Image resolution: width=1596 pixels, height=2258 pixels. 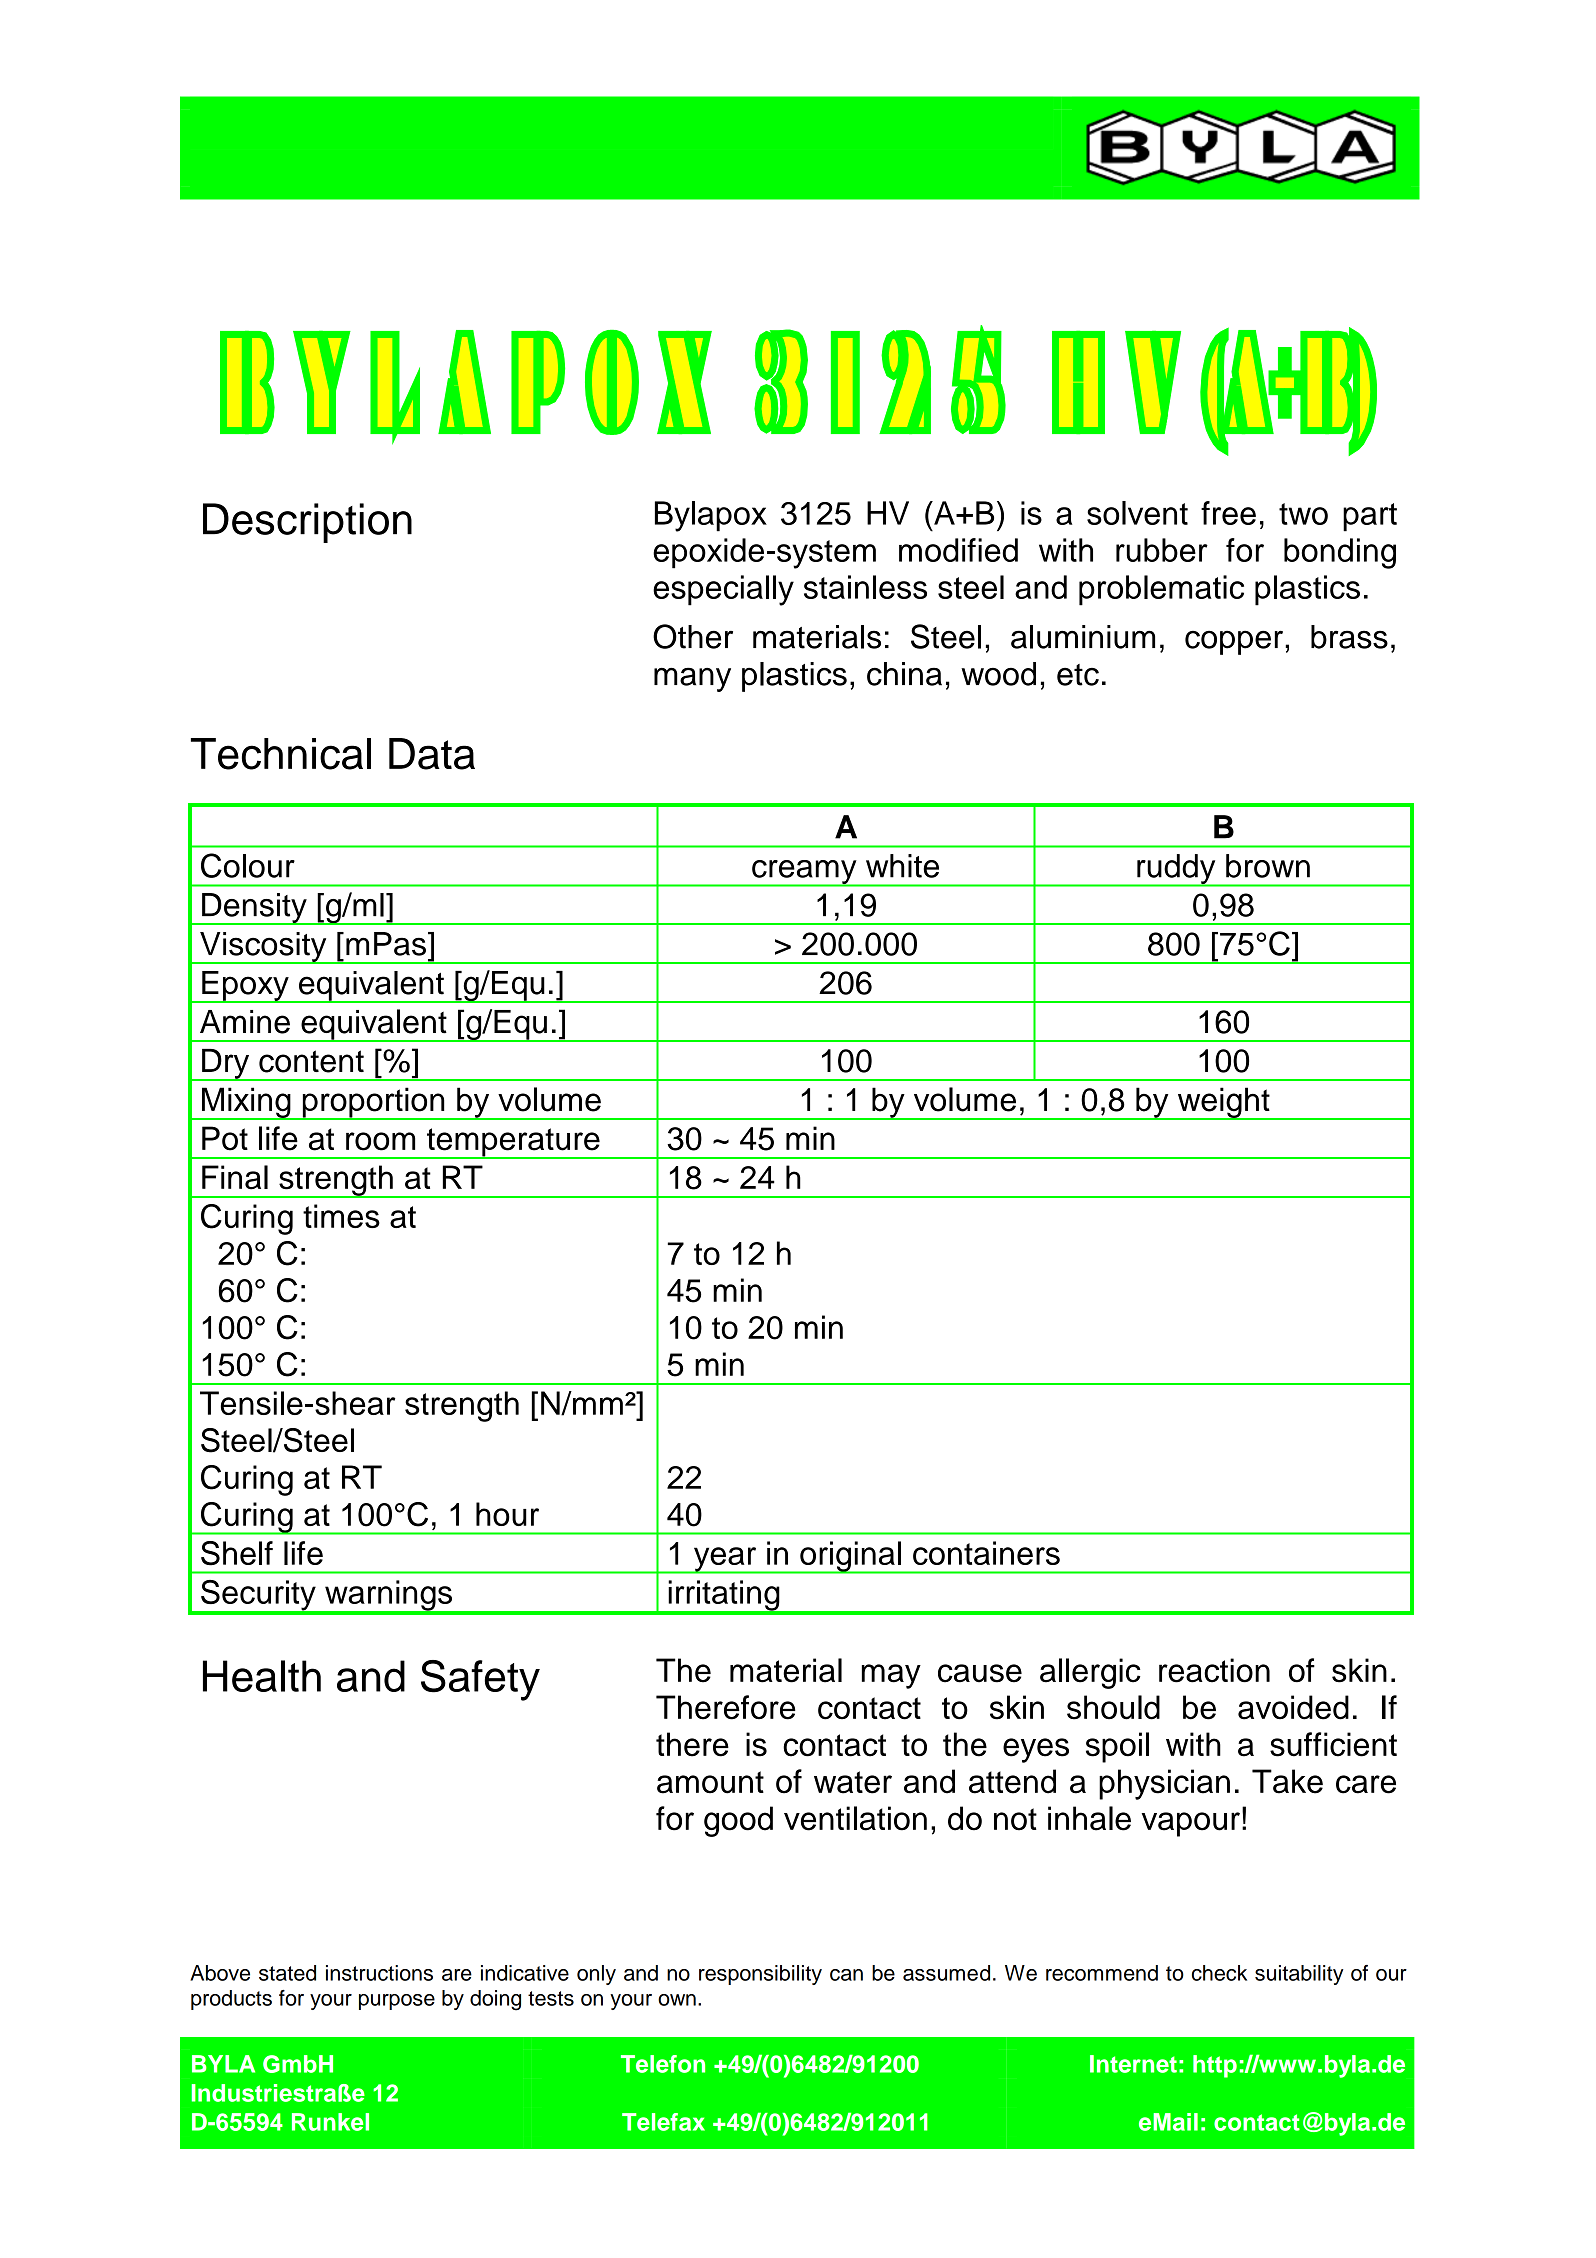 I want to click on weight, so click(x=1223, y=1103).
